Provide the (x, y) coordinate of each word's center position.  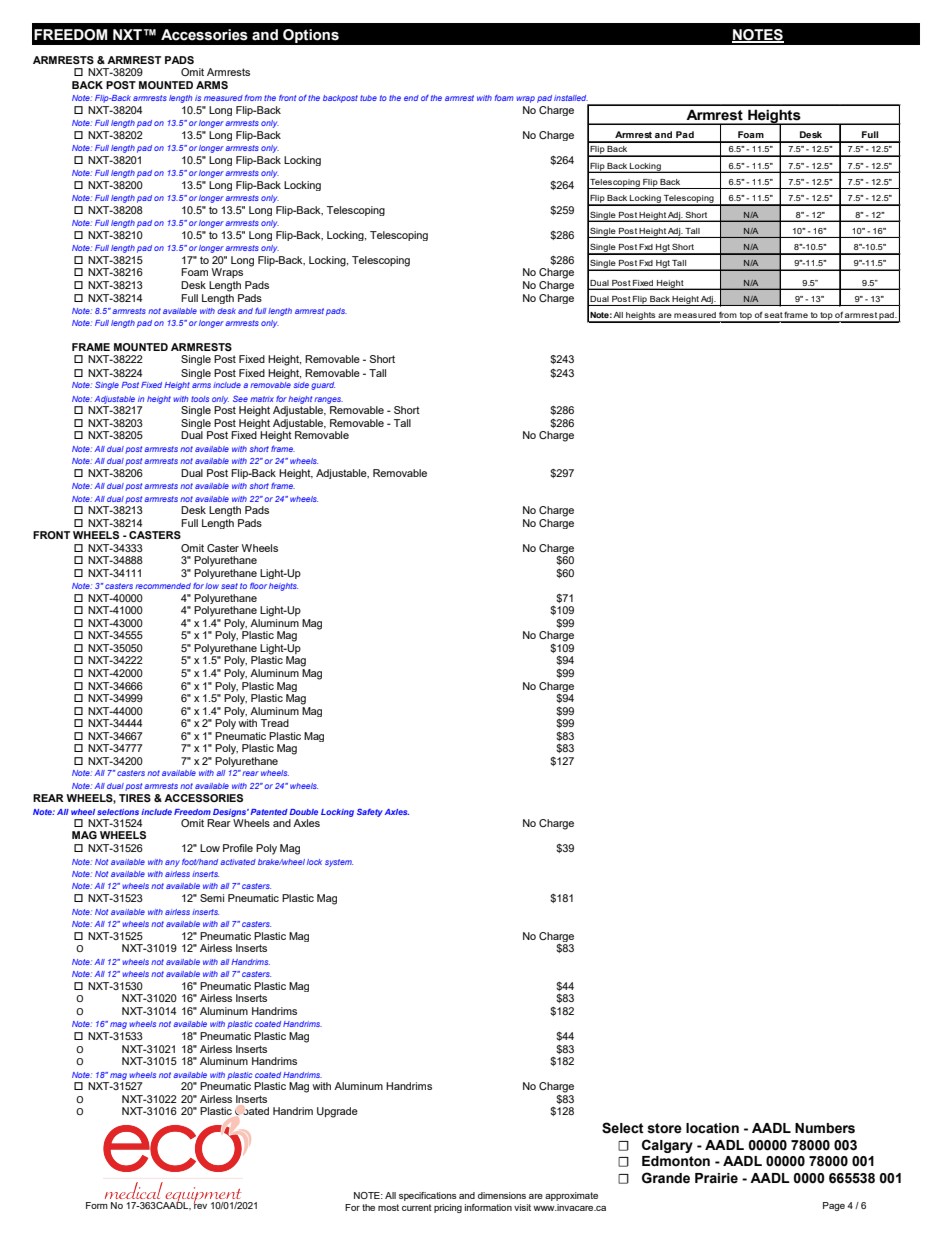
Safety (370, 812)
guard (323, 386)
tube (368, 98)
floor (258, 586)
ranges (328, 400)
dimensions (502, 1195)
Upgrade (337, 1112)
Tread (275, 723)
